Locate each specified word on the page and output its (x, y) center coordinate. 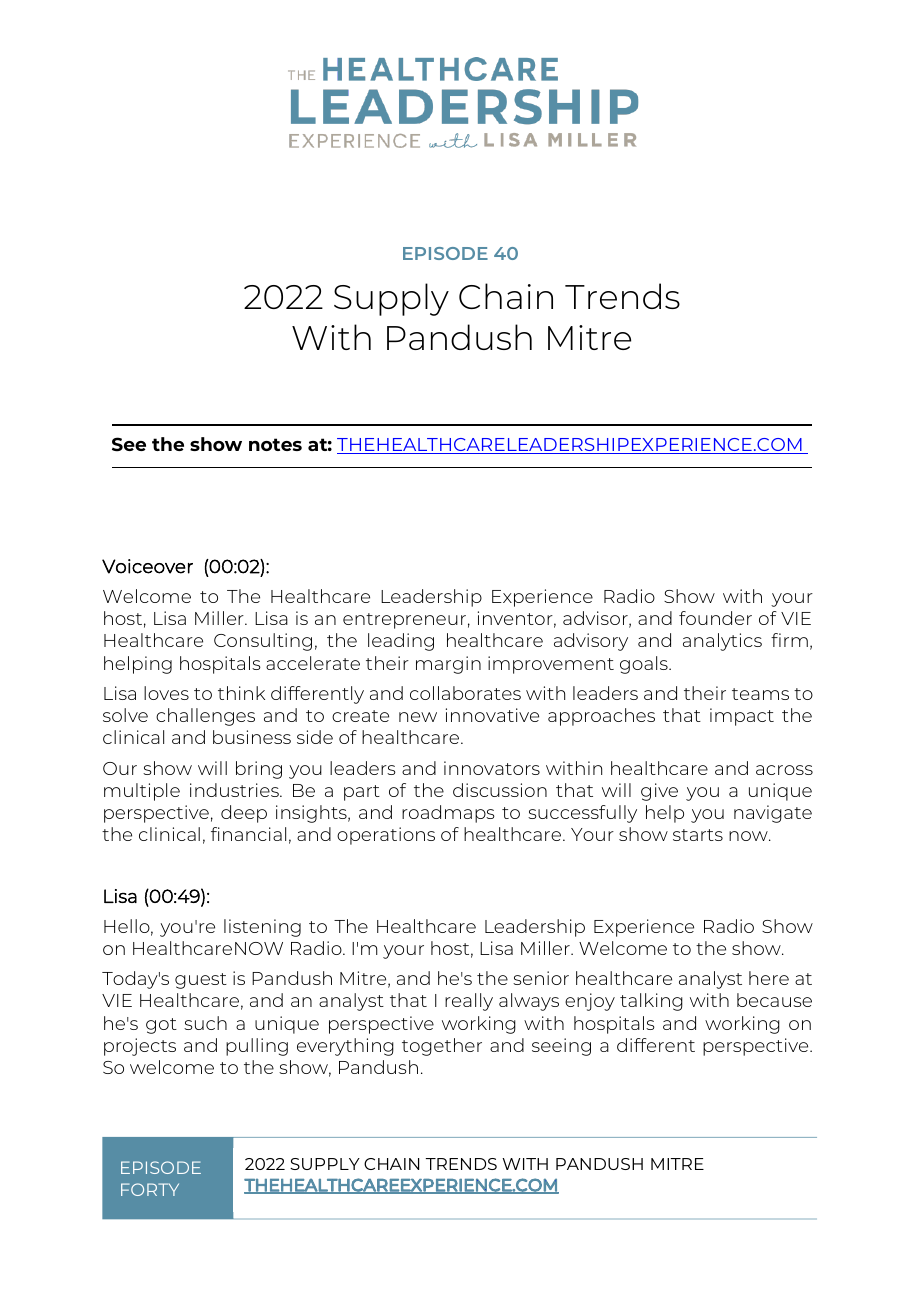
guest (201, 981)
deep (244, 814)
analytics (722, 642)
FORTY (150, 1189)
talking (651, 1002)
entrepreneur (404, 621)
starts (698, 835)
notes (275, 444)
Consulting (263, 642)
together (442, 1047)
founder (715, 618)
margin (448, 665)
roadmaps (448, 814)
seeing (561, 1047)
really (469, 1002)
